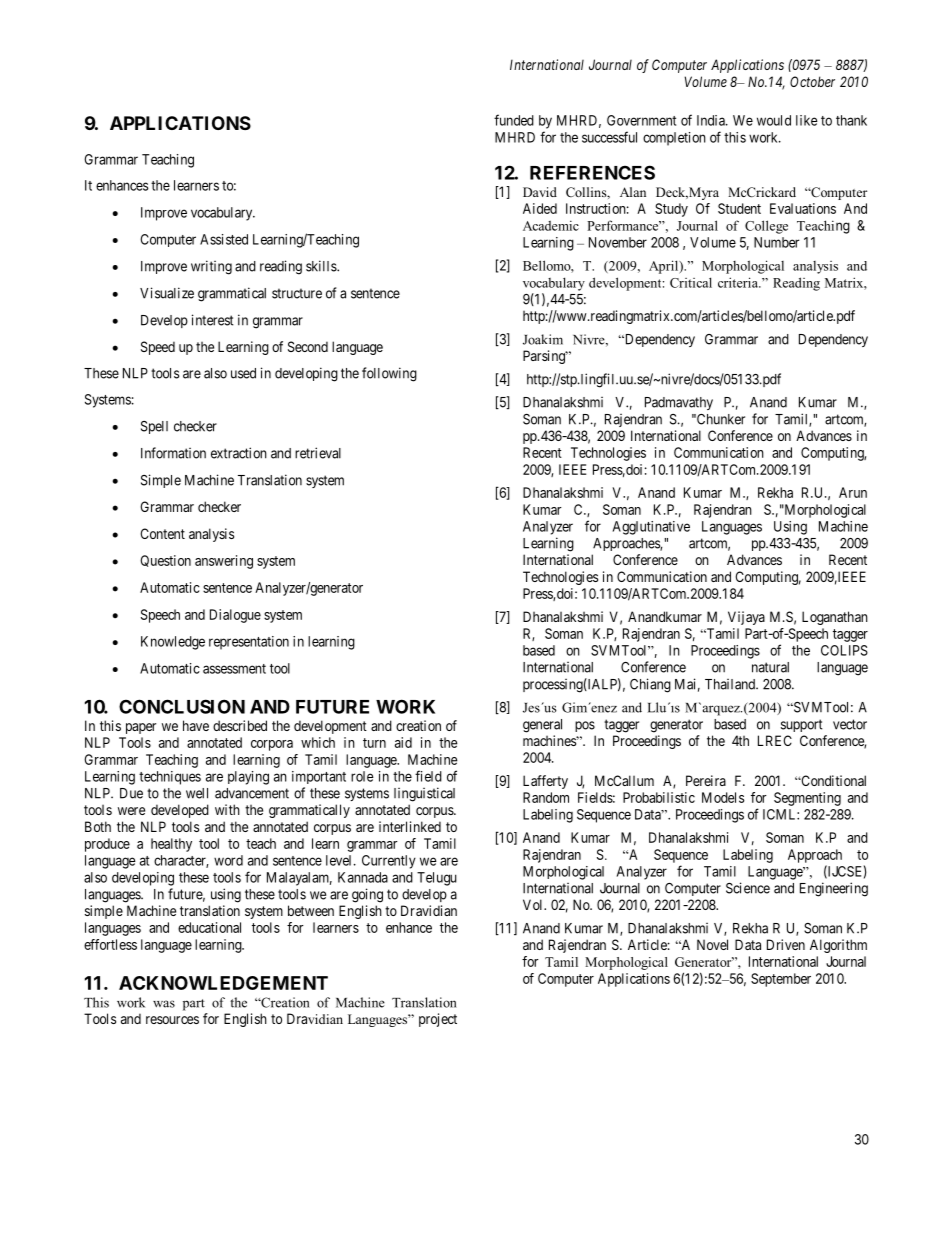 This screenshot has width=952, height=1233. What do you see at coordinates (853, 492) in the screenshot?
I see `Arun` at bounding box center [853, 492].
